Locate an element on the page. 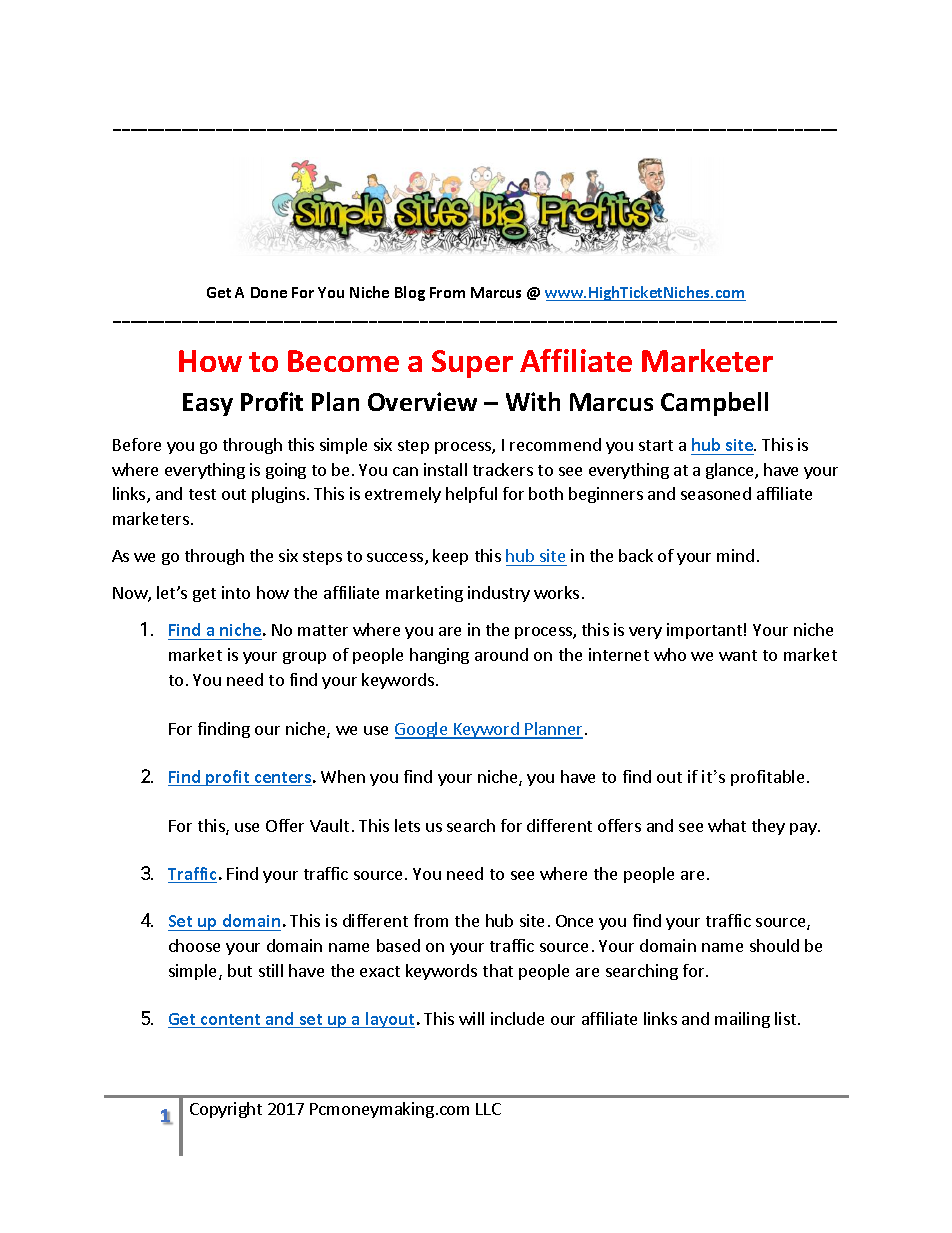  Done is located at coordinates (269, 292).
